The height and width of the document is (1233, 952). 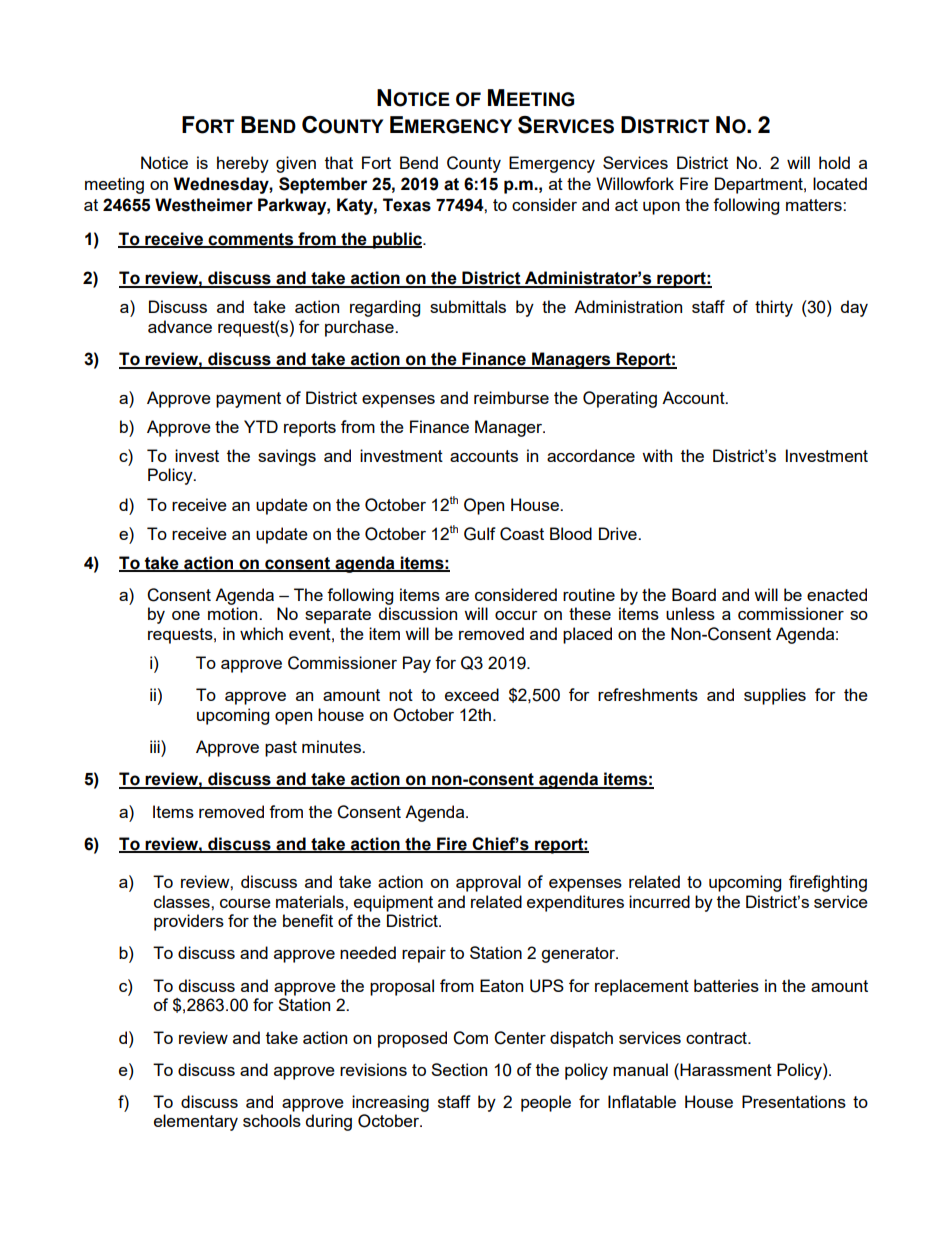 I want to click on schools, so click(x=272, y=1120).
